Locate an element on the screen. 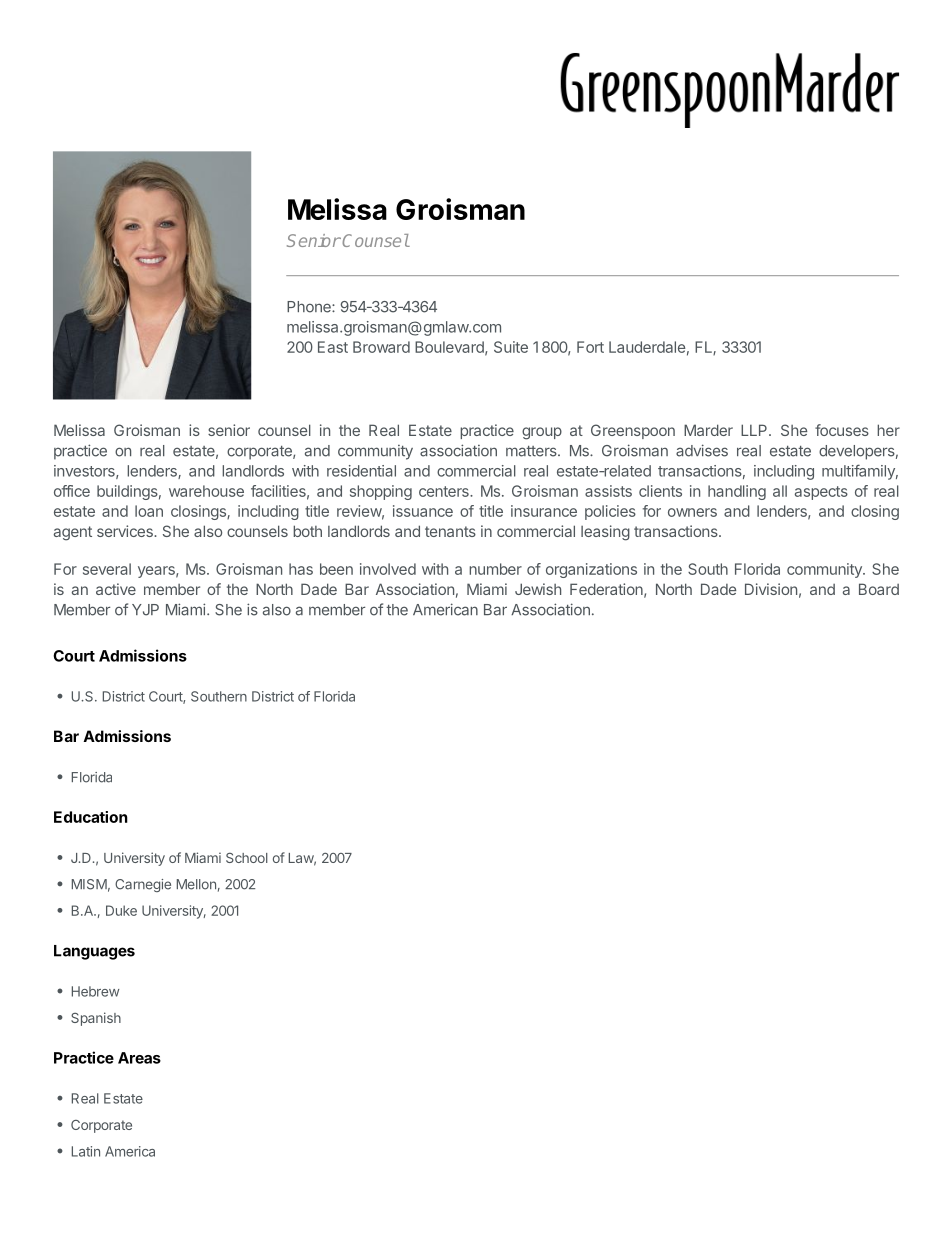 This screenshot has height=1233, width=952. LLP is located at coordinates (755, 430).
